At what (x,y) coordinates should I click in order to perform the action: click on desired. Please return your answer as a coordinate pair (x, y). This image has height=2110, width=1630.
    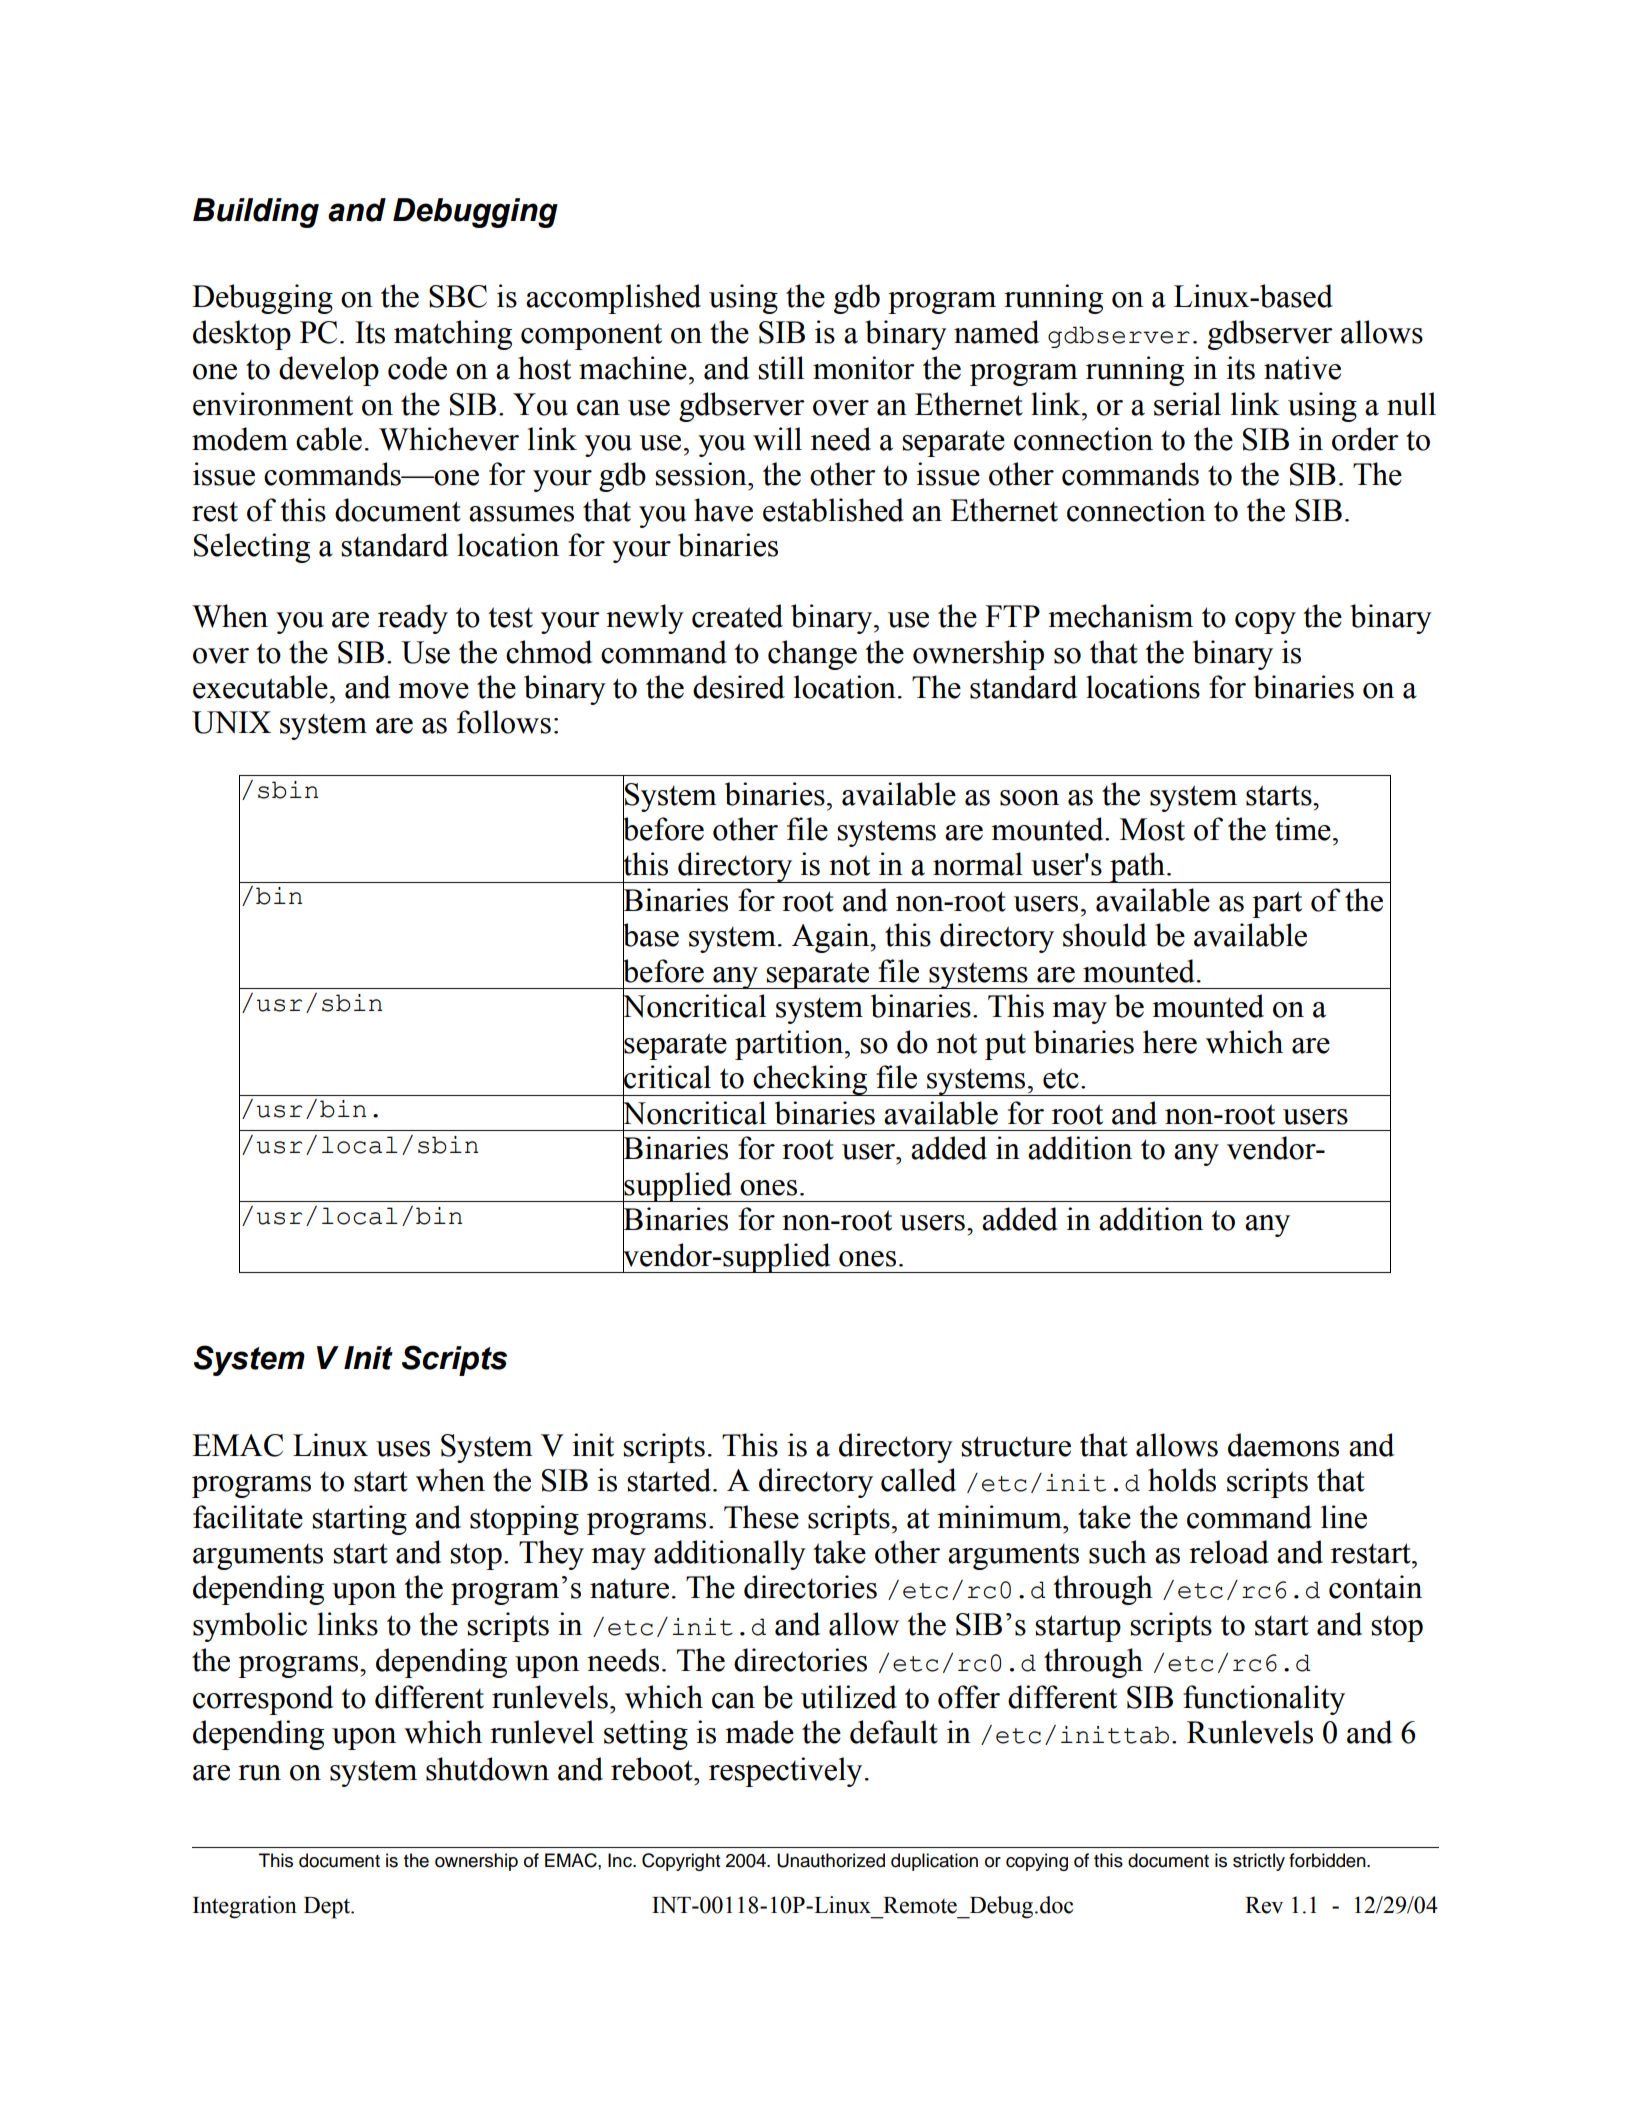
    Looking at the image, I should click on (739, 687).
